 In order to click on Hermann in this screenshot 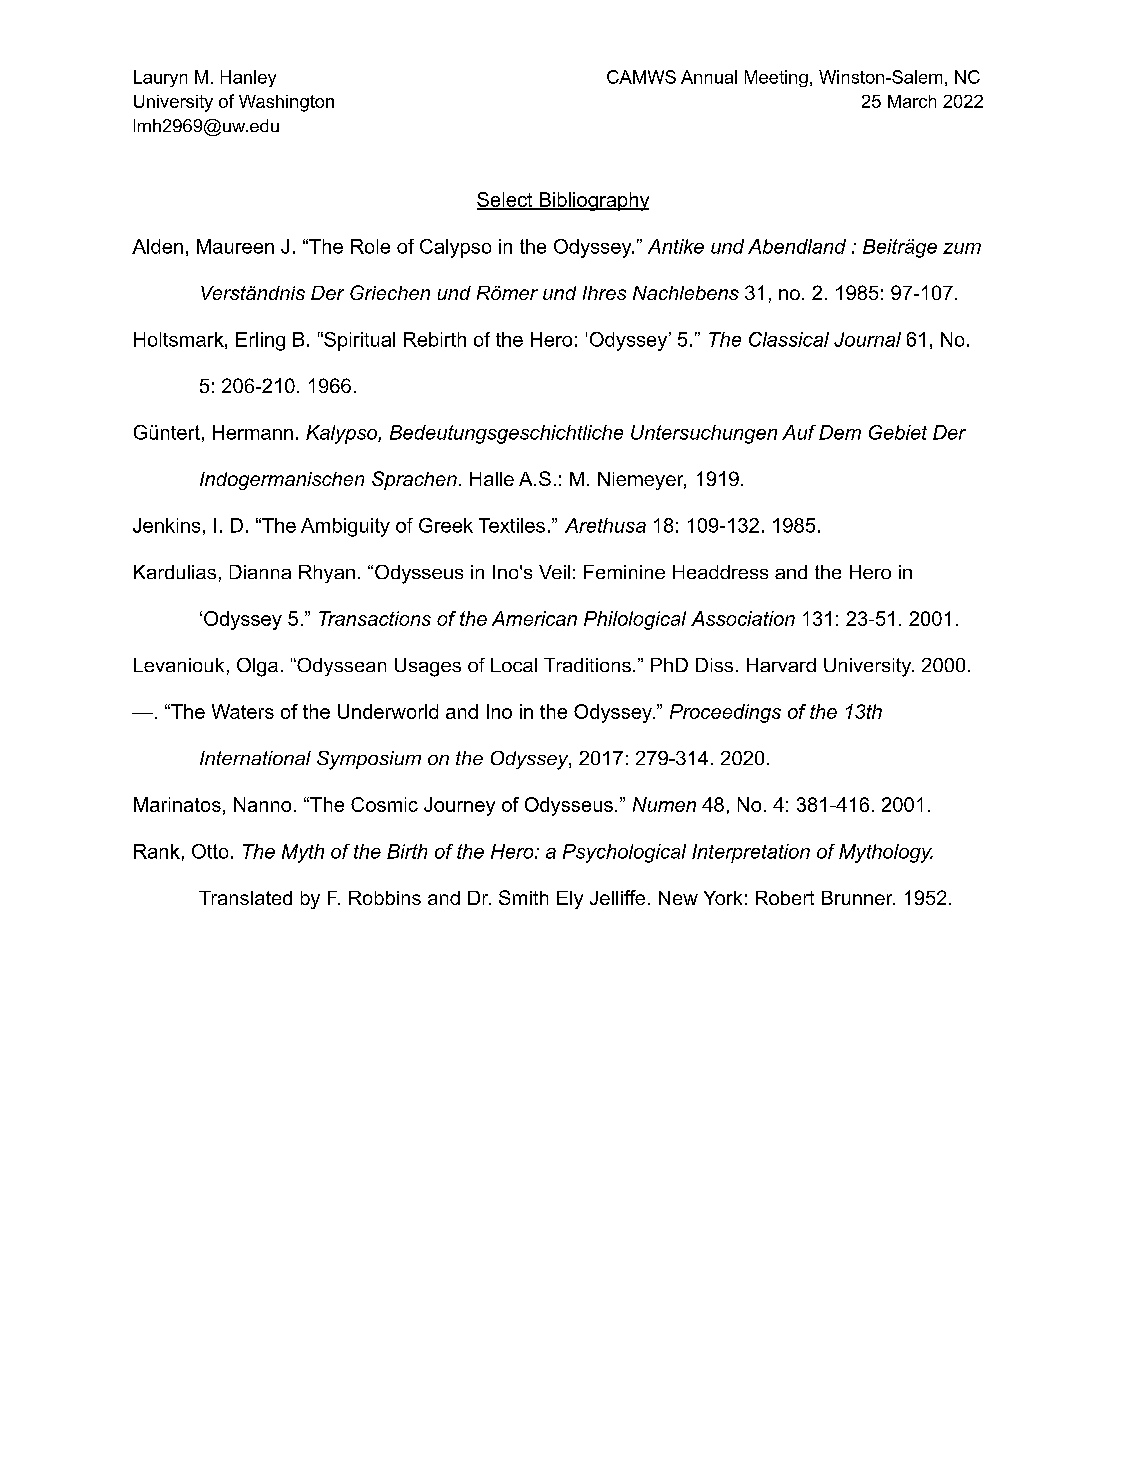, I will do `click(253, 432)`.
